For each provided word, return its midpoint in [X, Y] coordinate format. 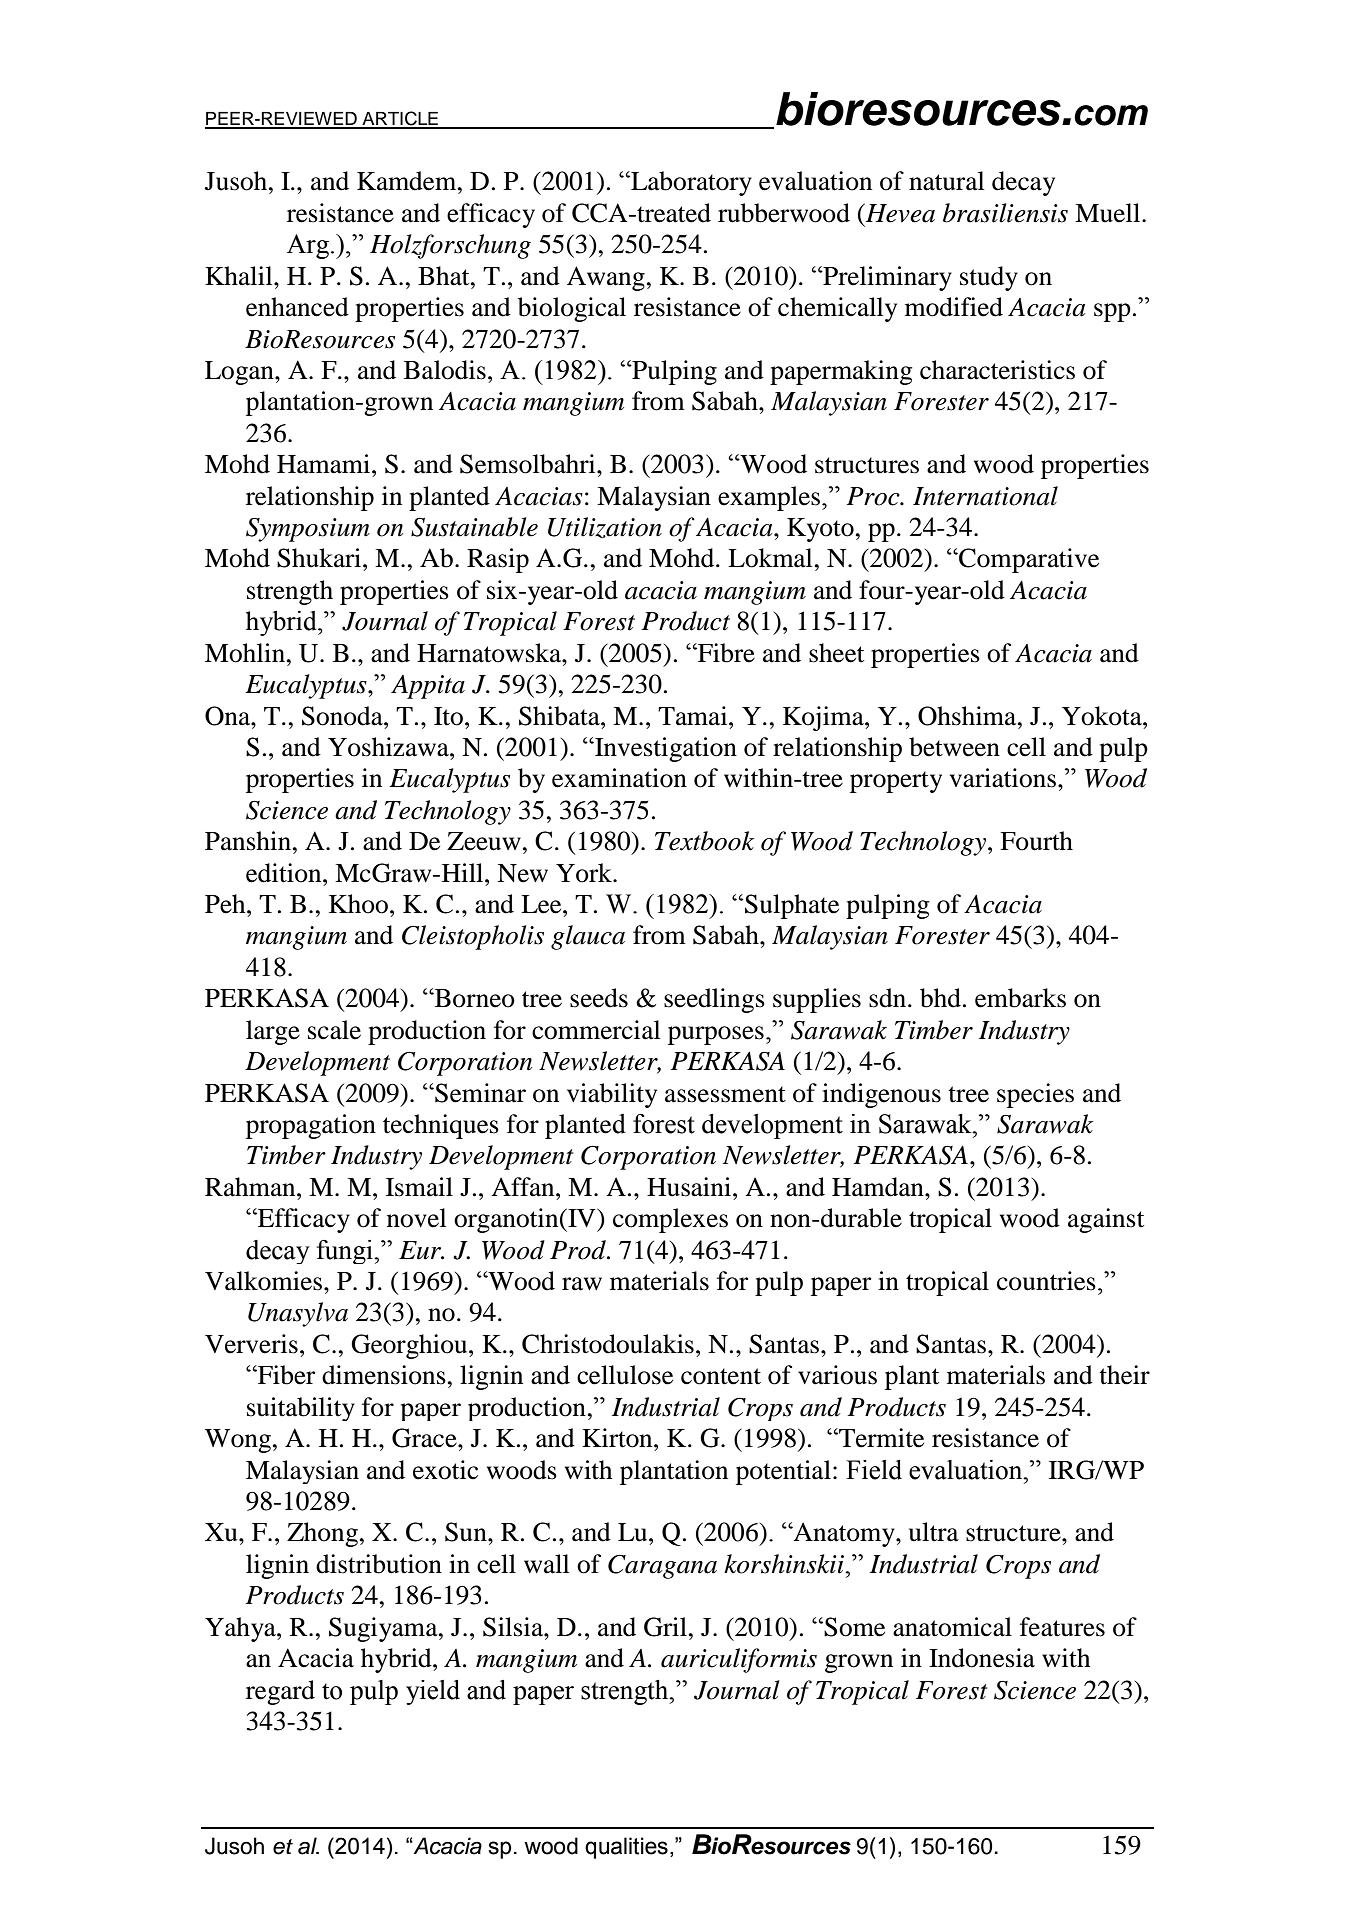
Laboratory [690, 183]
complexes [670, 1220]
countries [1046, 1281]
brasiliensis [1005, 213]
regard [280, 1692]
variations [1004, 778]
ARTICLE [400, 119]
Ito [450, 716]
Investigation [665, 749]
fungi [346, 1252]
